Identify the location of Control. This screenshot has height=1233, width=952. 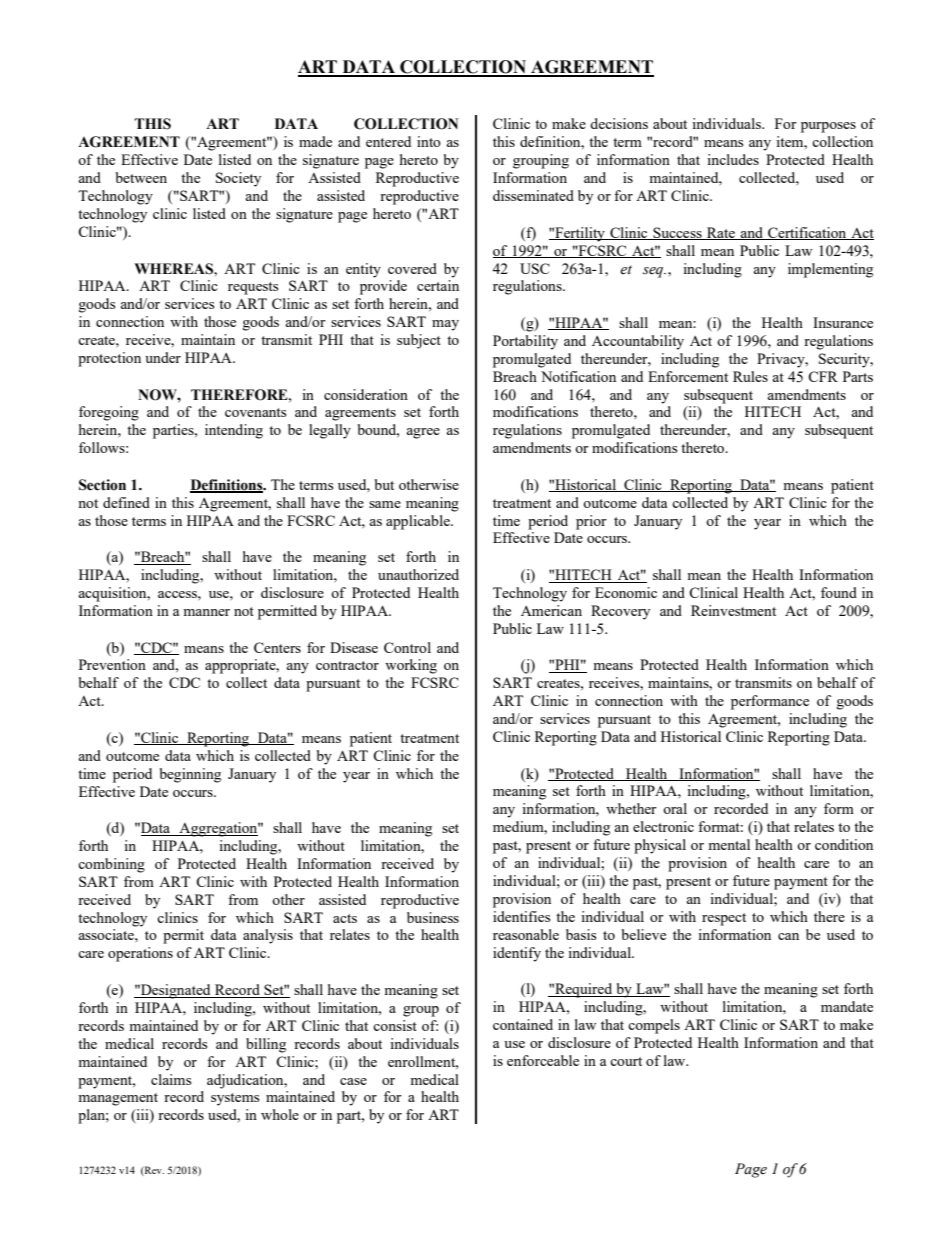
(407, 647).
